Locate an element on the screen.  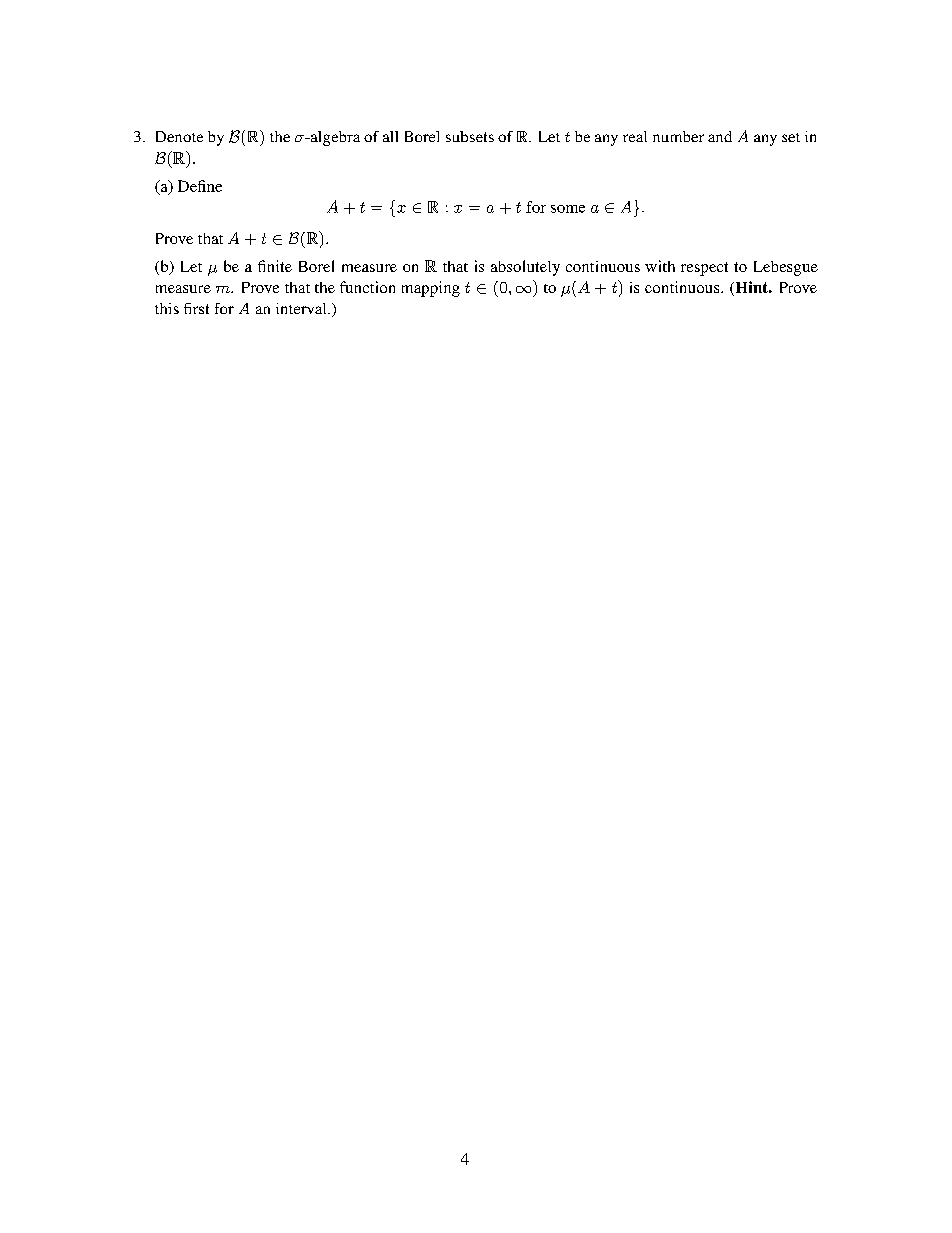
subsets is located at coordinates (470, 136).
